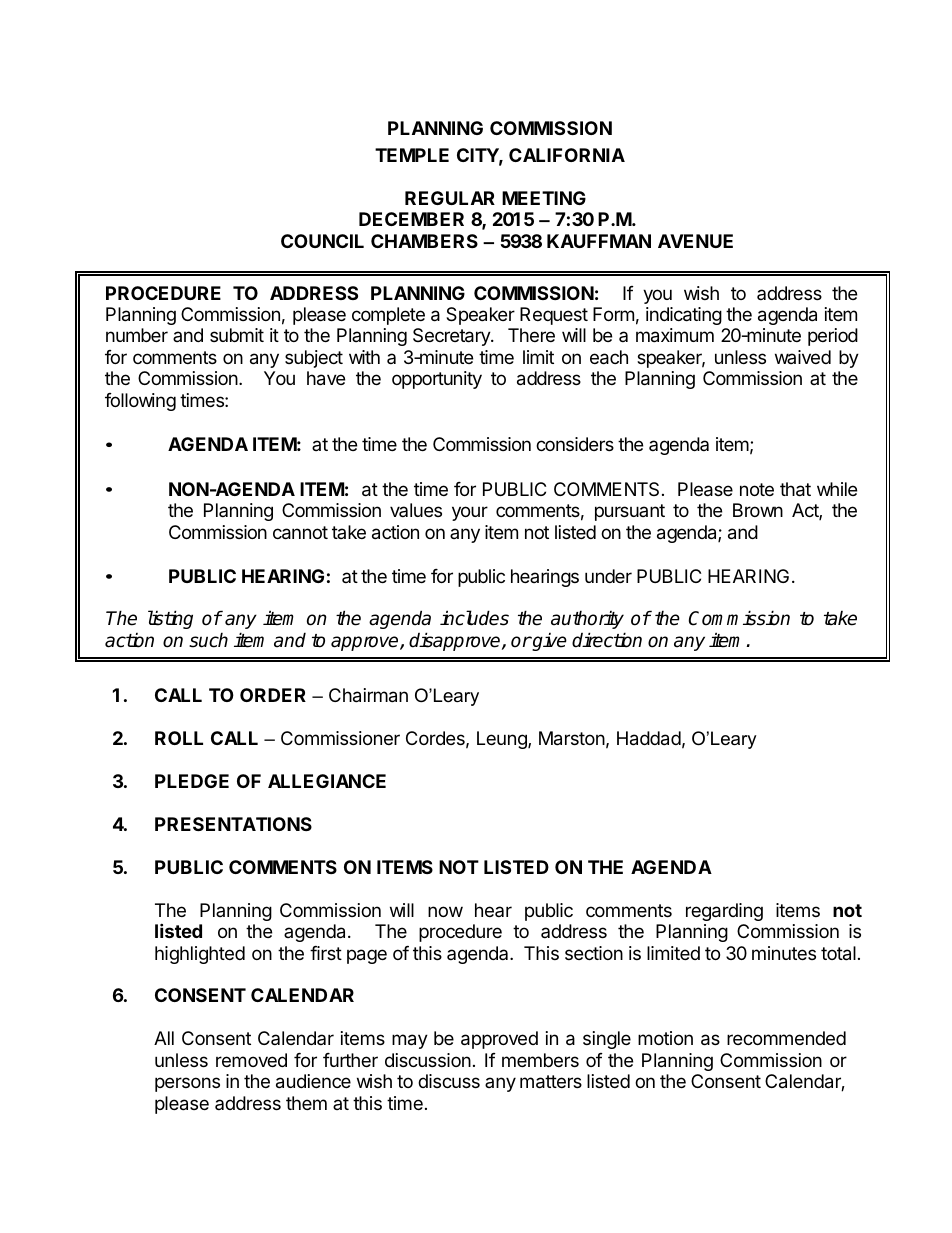  Describe the element at coordinates (474, 618) in the image. I see `includes` at that location.
